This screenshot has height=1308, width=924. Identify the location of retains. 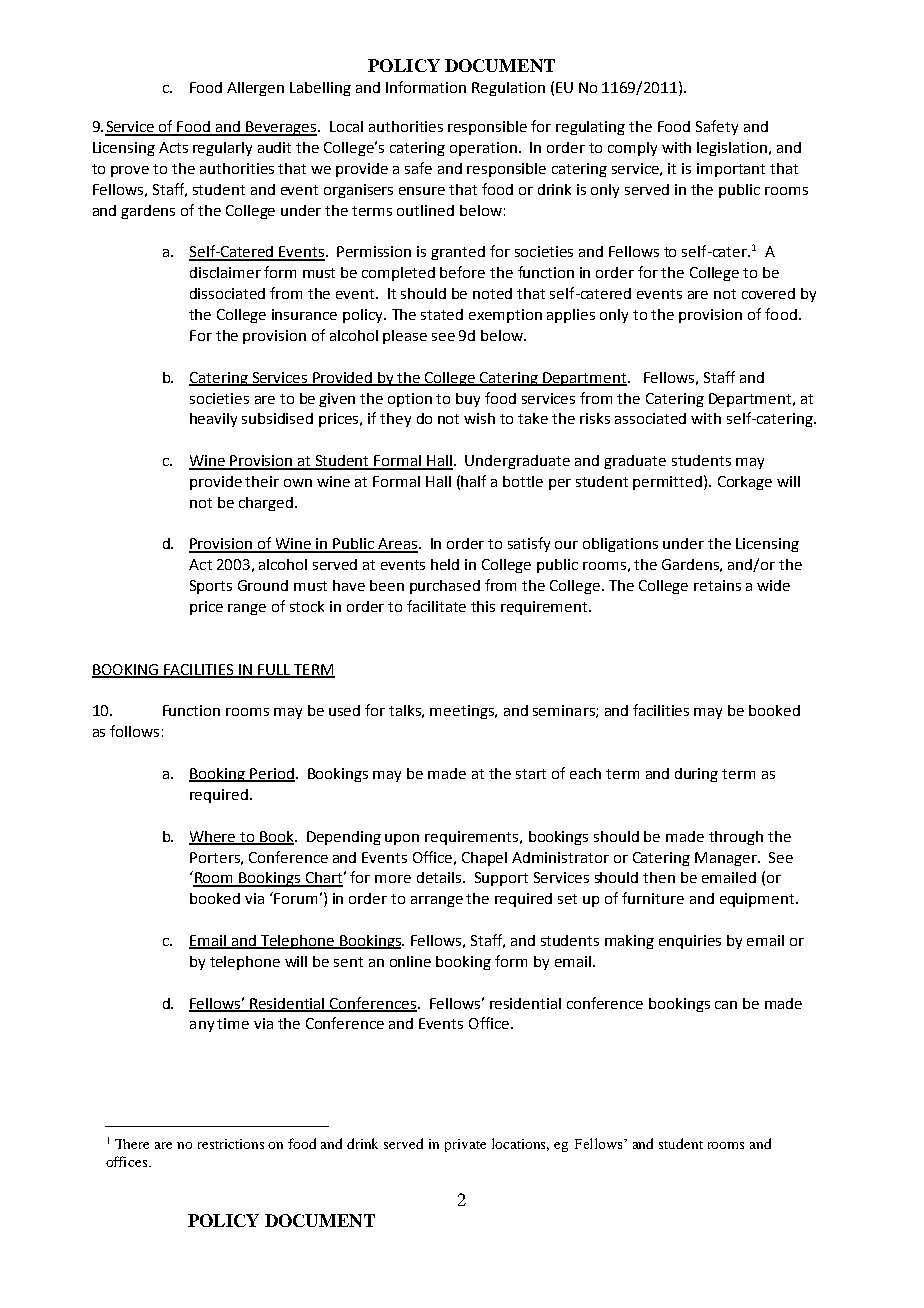
(717, 585).
